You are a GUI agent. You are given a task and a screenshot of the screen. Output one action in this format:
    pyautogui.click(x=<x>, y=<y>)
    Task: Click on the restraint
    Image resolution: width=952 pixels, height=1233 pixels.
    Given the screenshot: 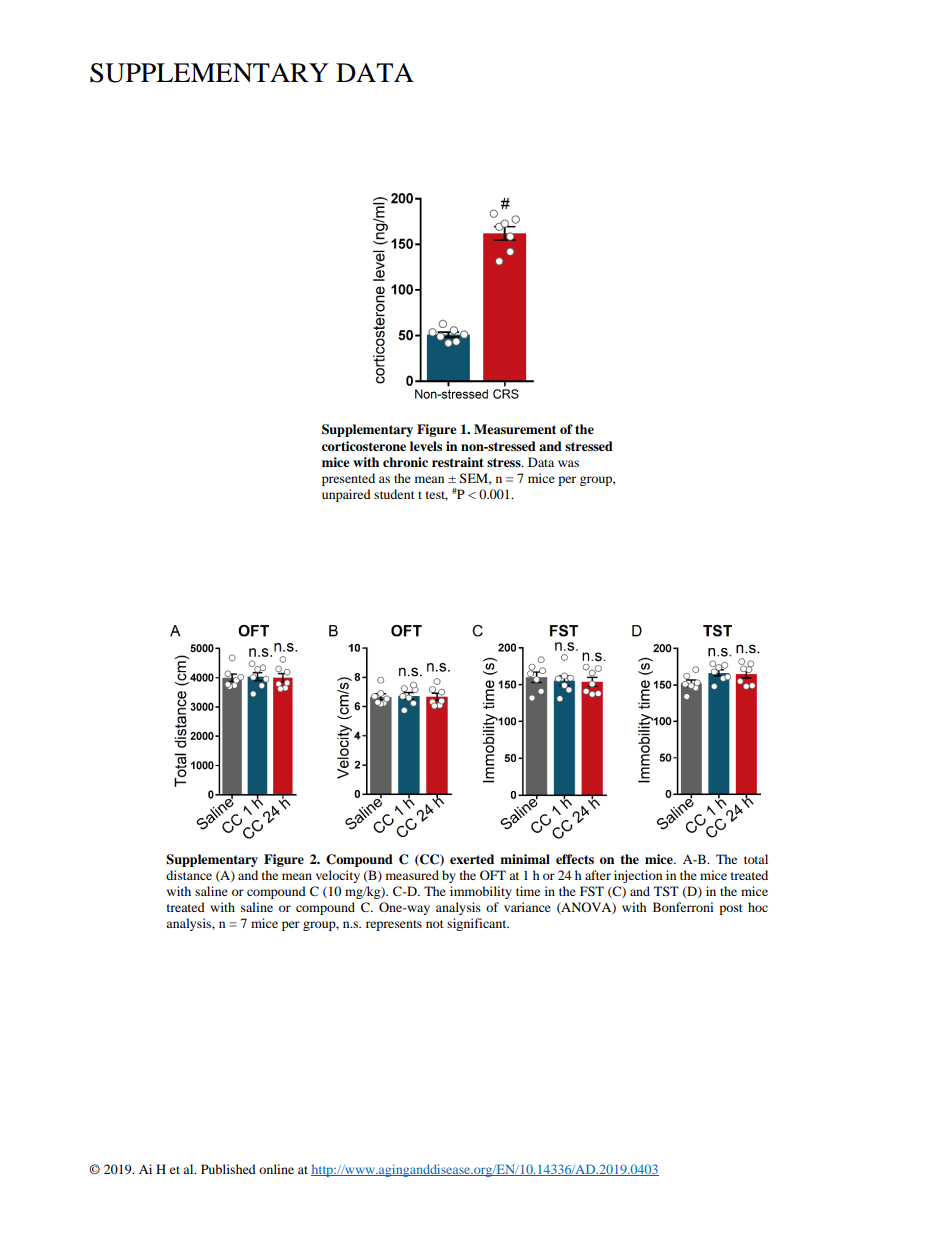 What is the action you would take?
    pyautogui.click(x=458, y=462)
